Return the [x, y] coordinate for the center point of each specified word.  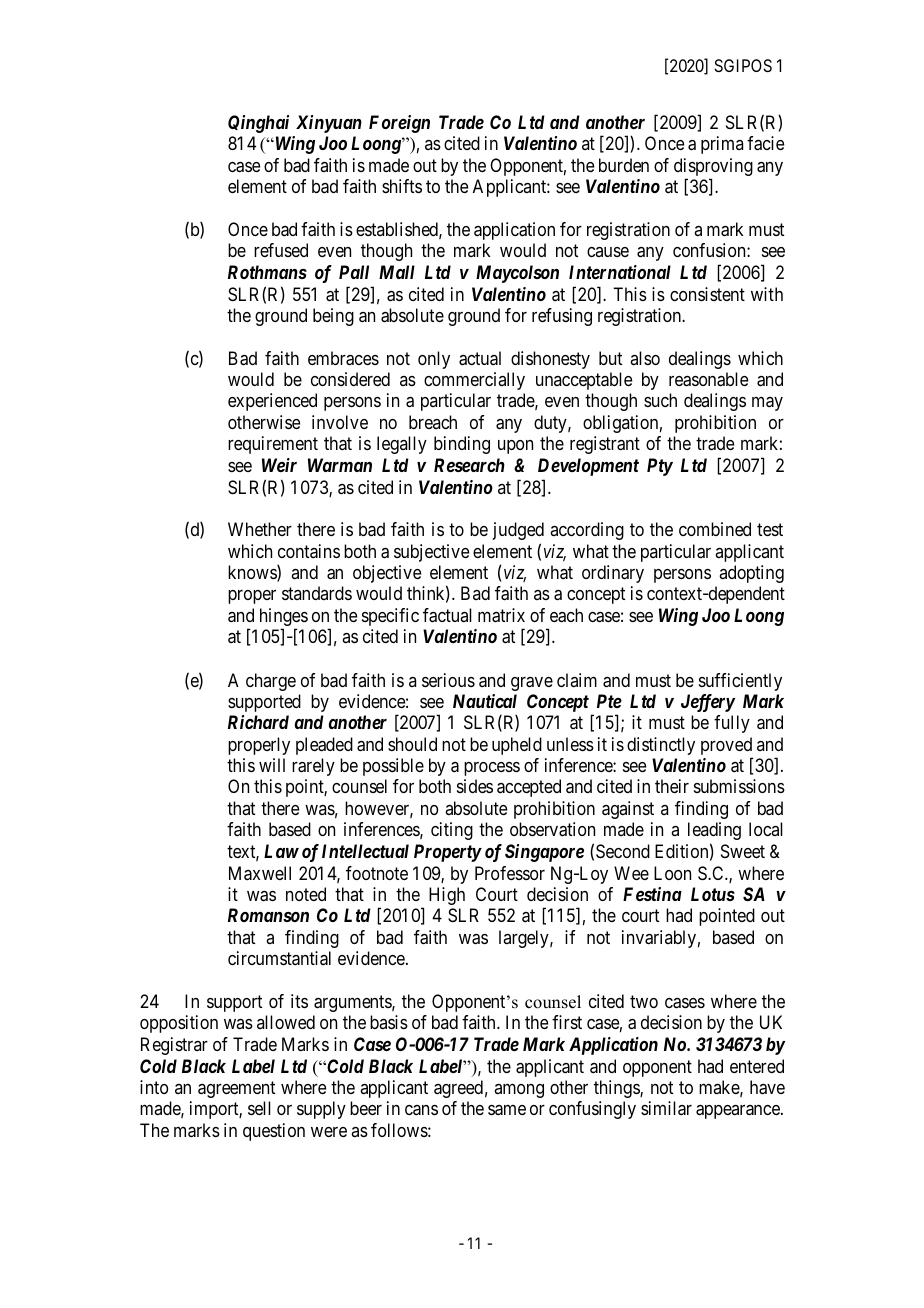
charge [271, 682]
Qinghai [258, 124]
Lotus [713, 894]
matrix [501, 615]
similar [666, 1108]
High [447, 896]
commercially [474, 381]
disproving [713, 168]
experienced [272, 402]
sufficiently [740, 682]
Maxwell [260, 873]
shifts [402, 186]
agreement [236, 1089]
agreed [458, 1089]
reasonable [708, 379]
